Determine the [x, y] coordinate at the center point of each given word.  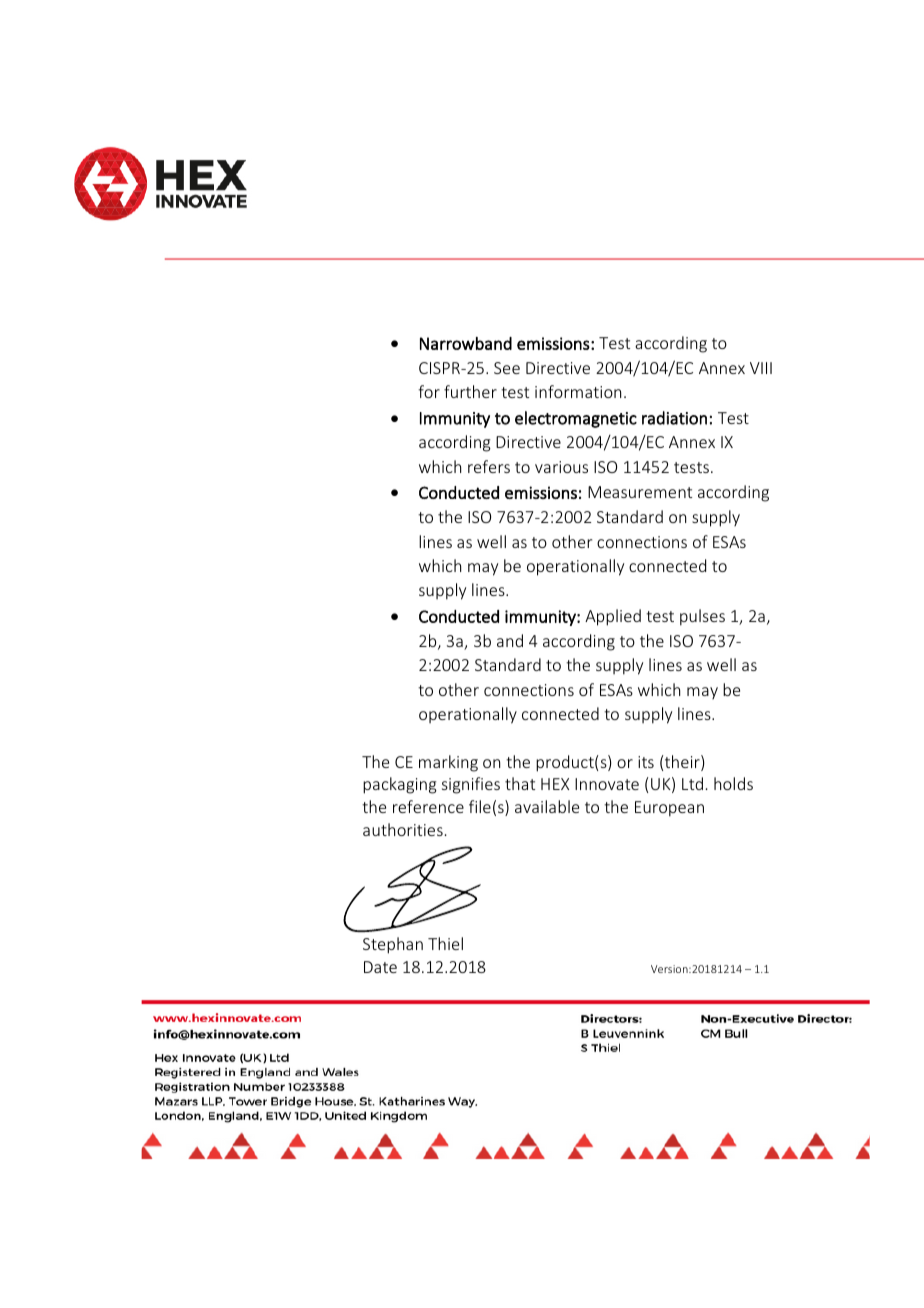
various [561, 467]
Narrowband [466, 343]
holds [733, 783]
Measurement [640, 492]
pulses [702, 617]
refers [489, 466]
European [669, 809]
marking [448, 763]
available [547, 806]
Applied [613, 617]
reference [428, 806]
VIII [761, 368]
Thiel [445, 943]
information [578, 391]
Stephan [393, 945]
